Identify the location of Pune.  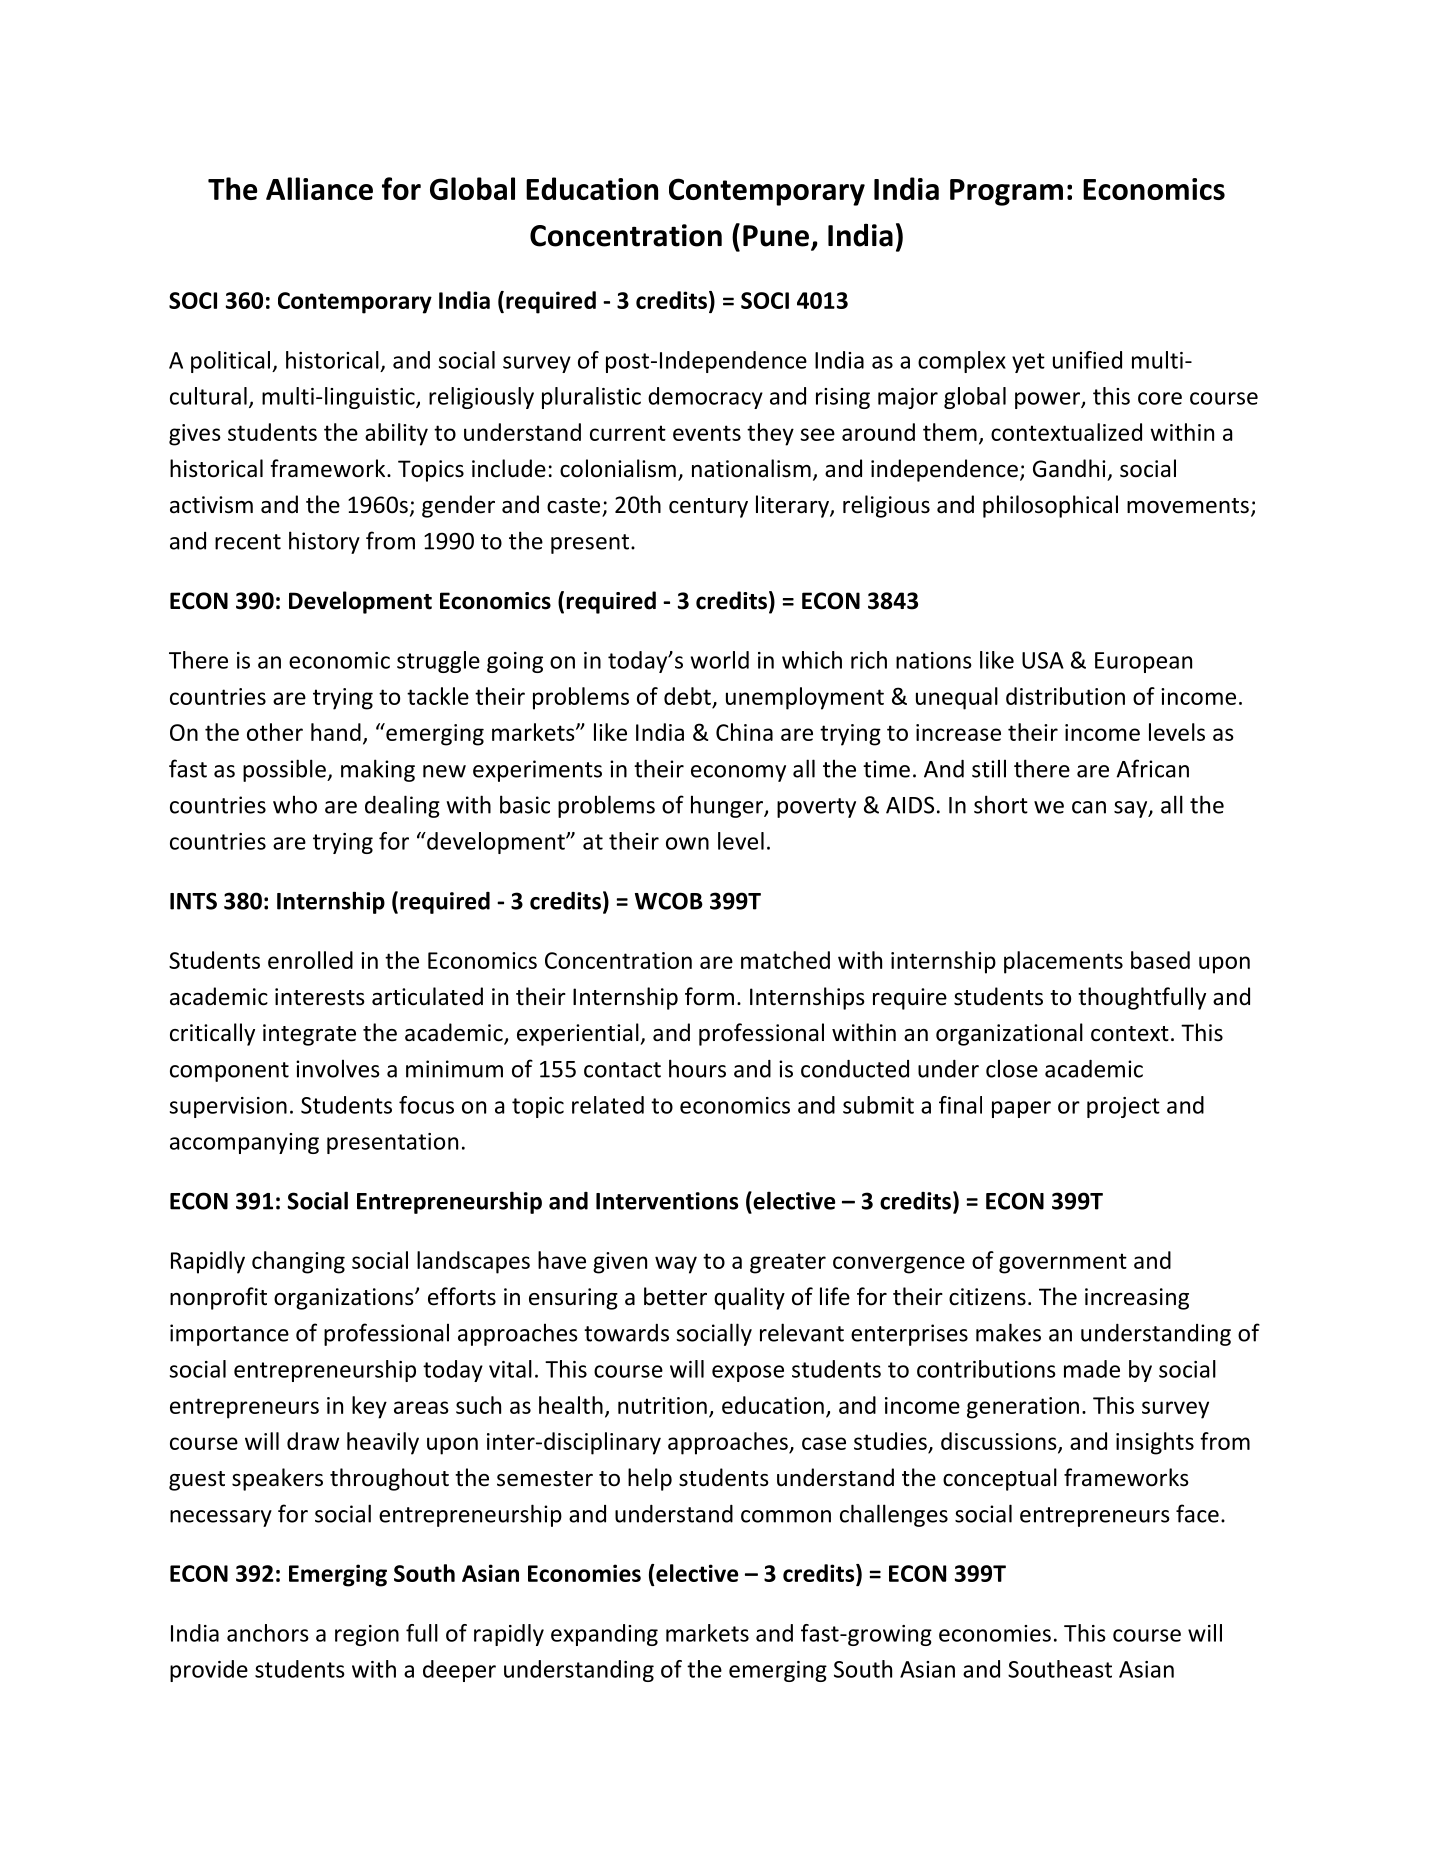
(777, 237).
